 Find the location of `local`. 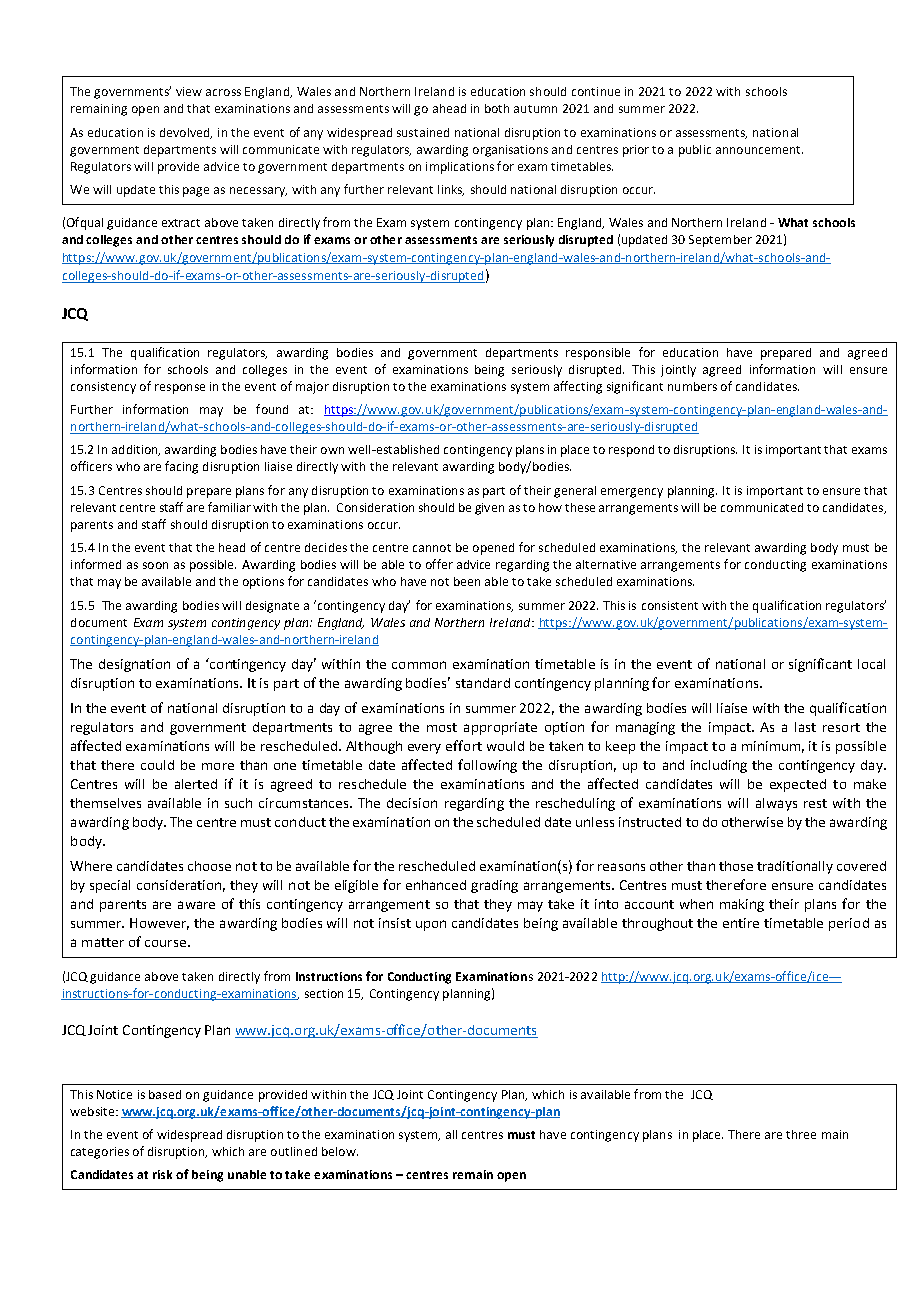

local is located at coordinates (871, 664).
